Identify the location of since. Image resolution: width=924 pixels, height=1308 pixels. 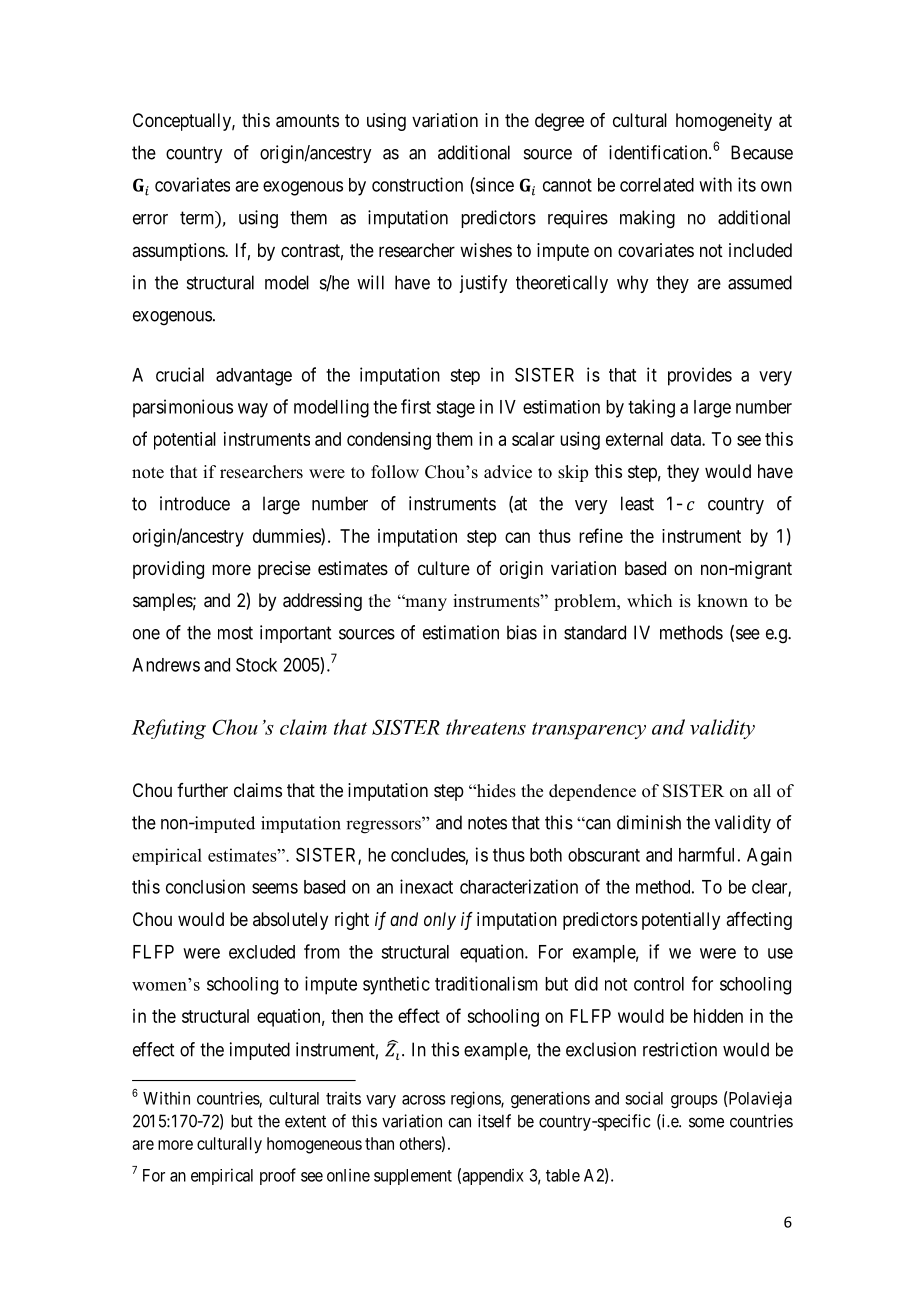
(495, 184).
